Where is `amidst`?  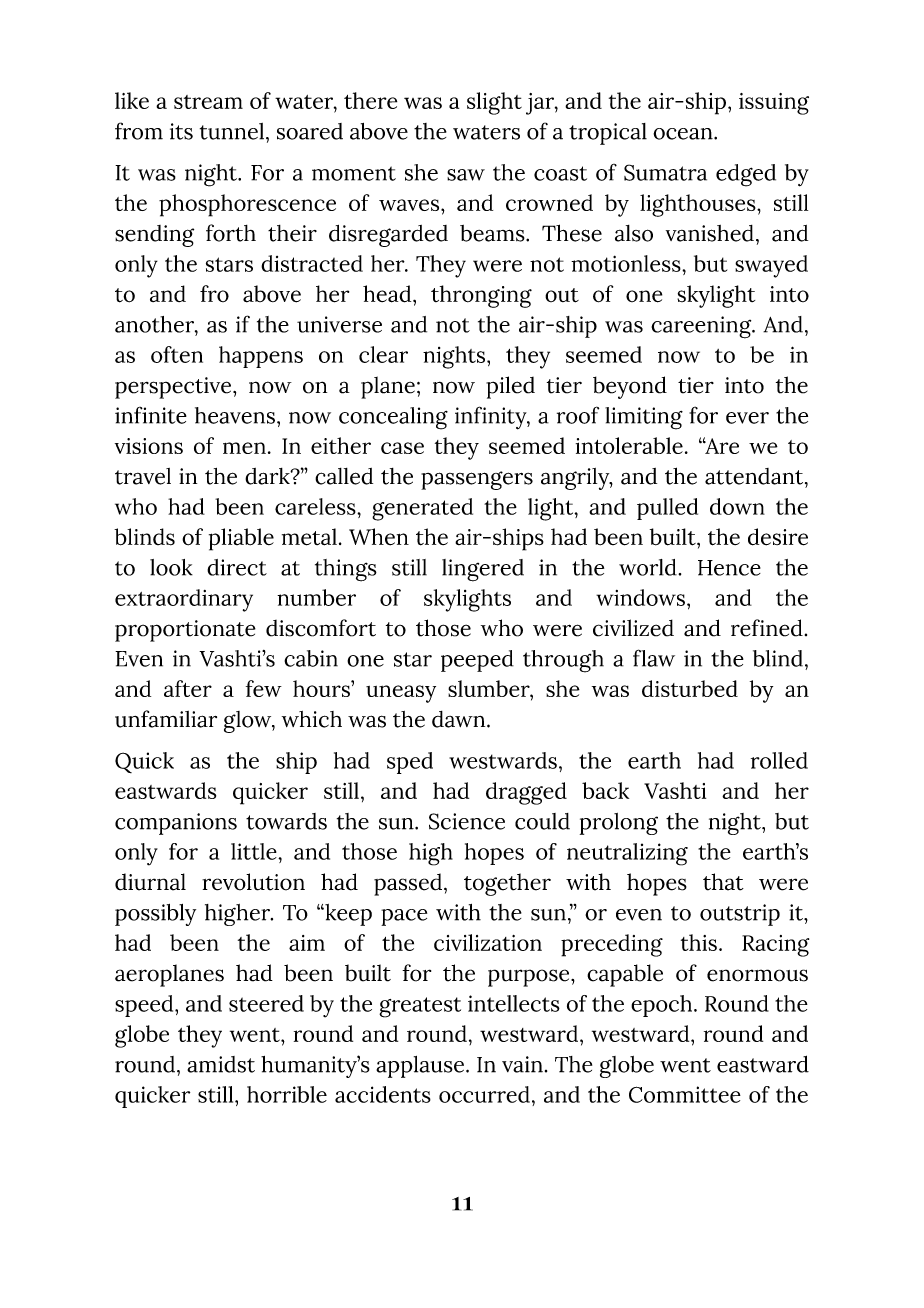 amidst is located at coordinates (221, 1064).
